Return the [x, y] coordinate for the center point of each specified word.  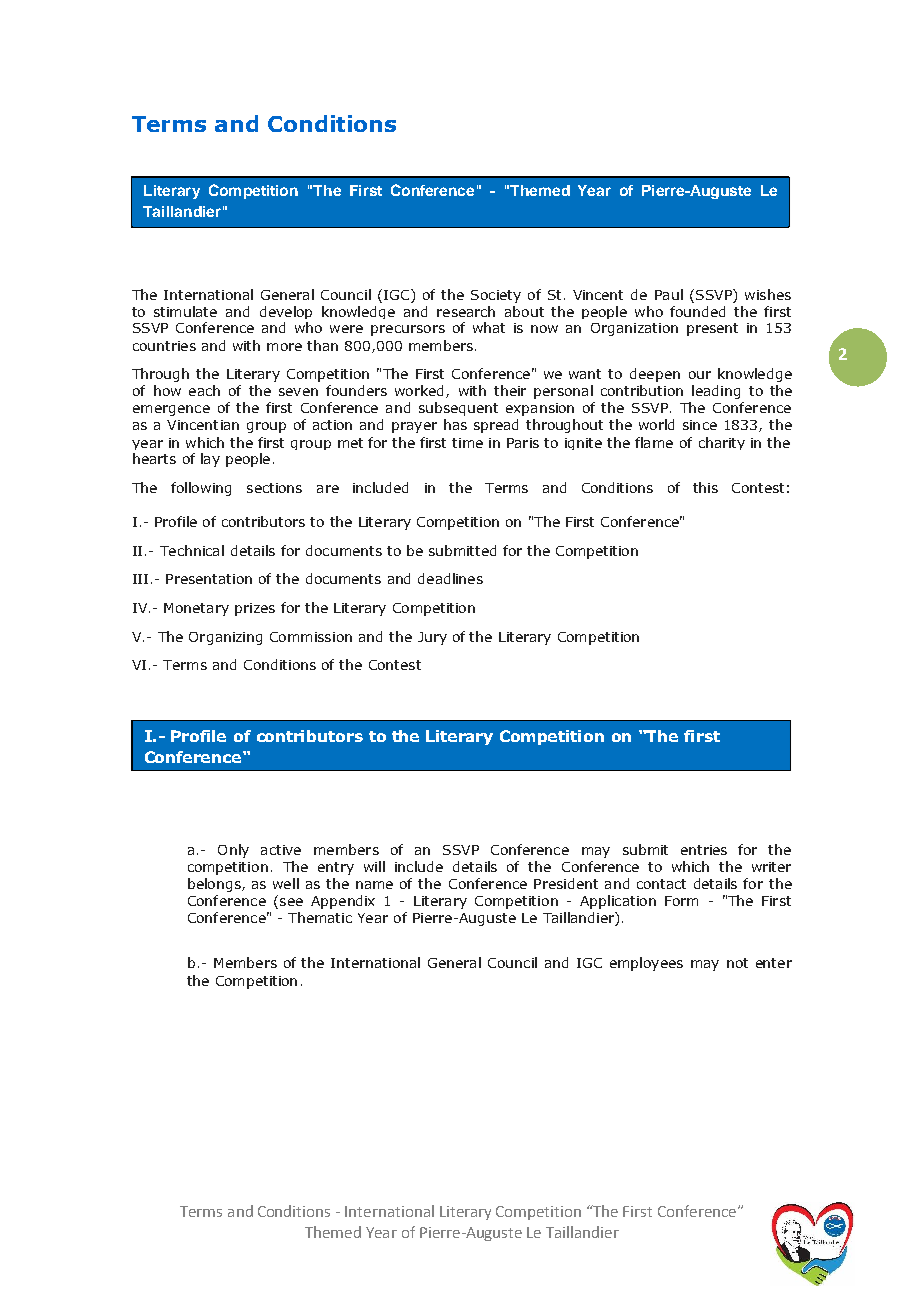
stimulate [185, 311]
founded [697, 311]
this [705, 487]
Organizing [225, 638]
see [291, 902]
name [374, 885]
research [466, 311]
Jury [432, 638]
